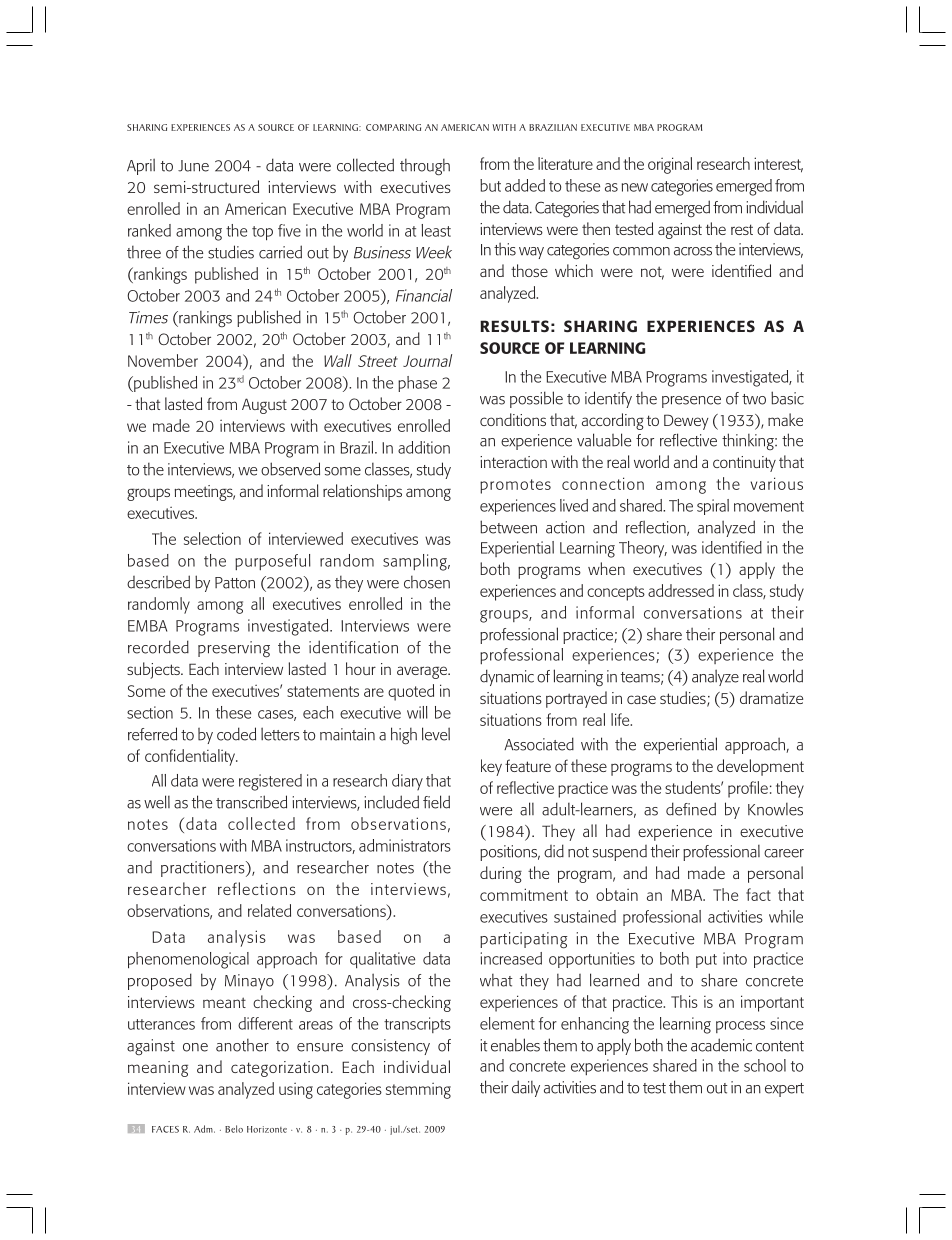 The height and width of the screenshot is (1240, 952). I want to click on during, so click(501, 874).
